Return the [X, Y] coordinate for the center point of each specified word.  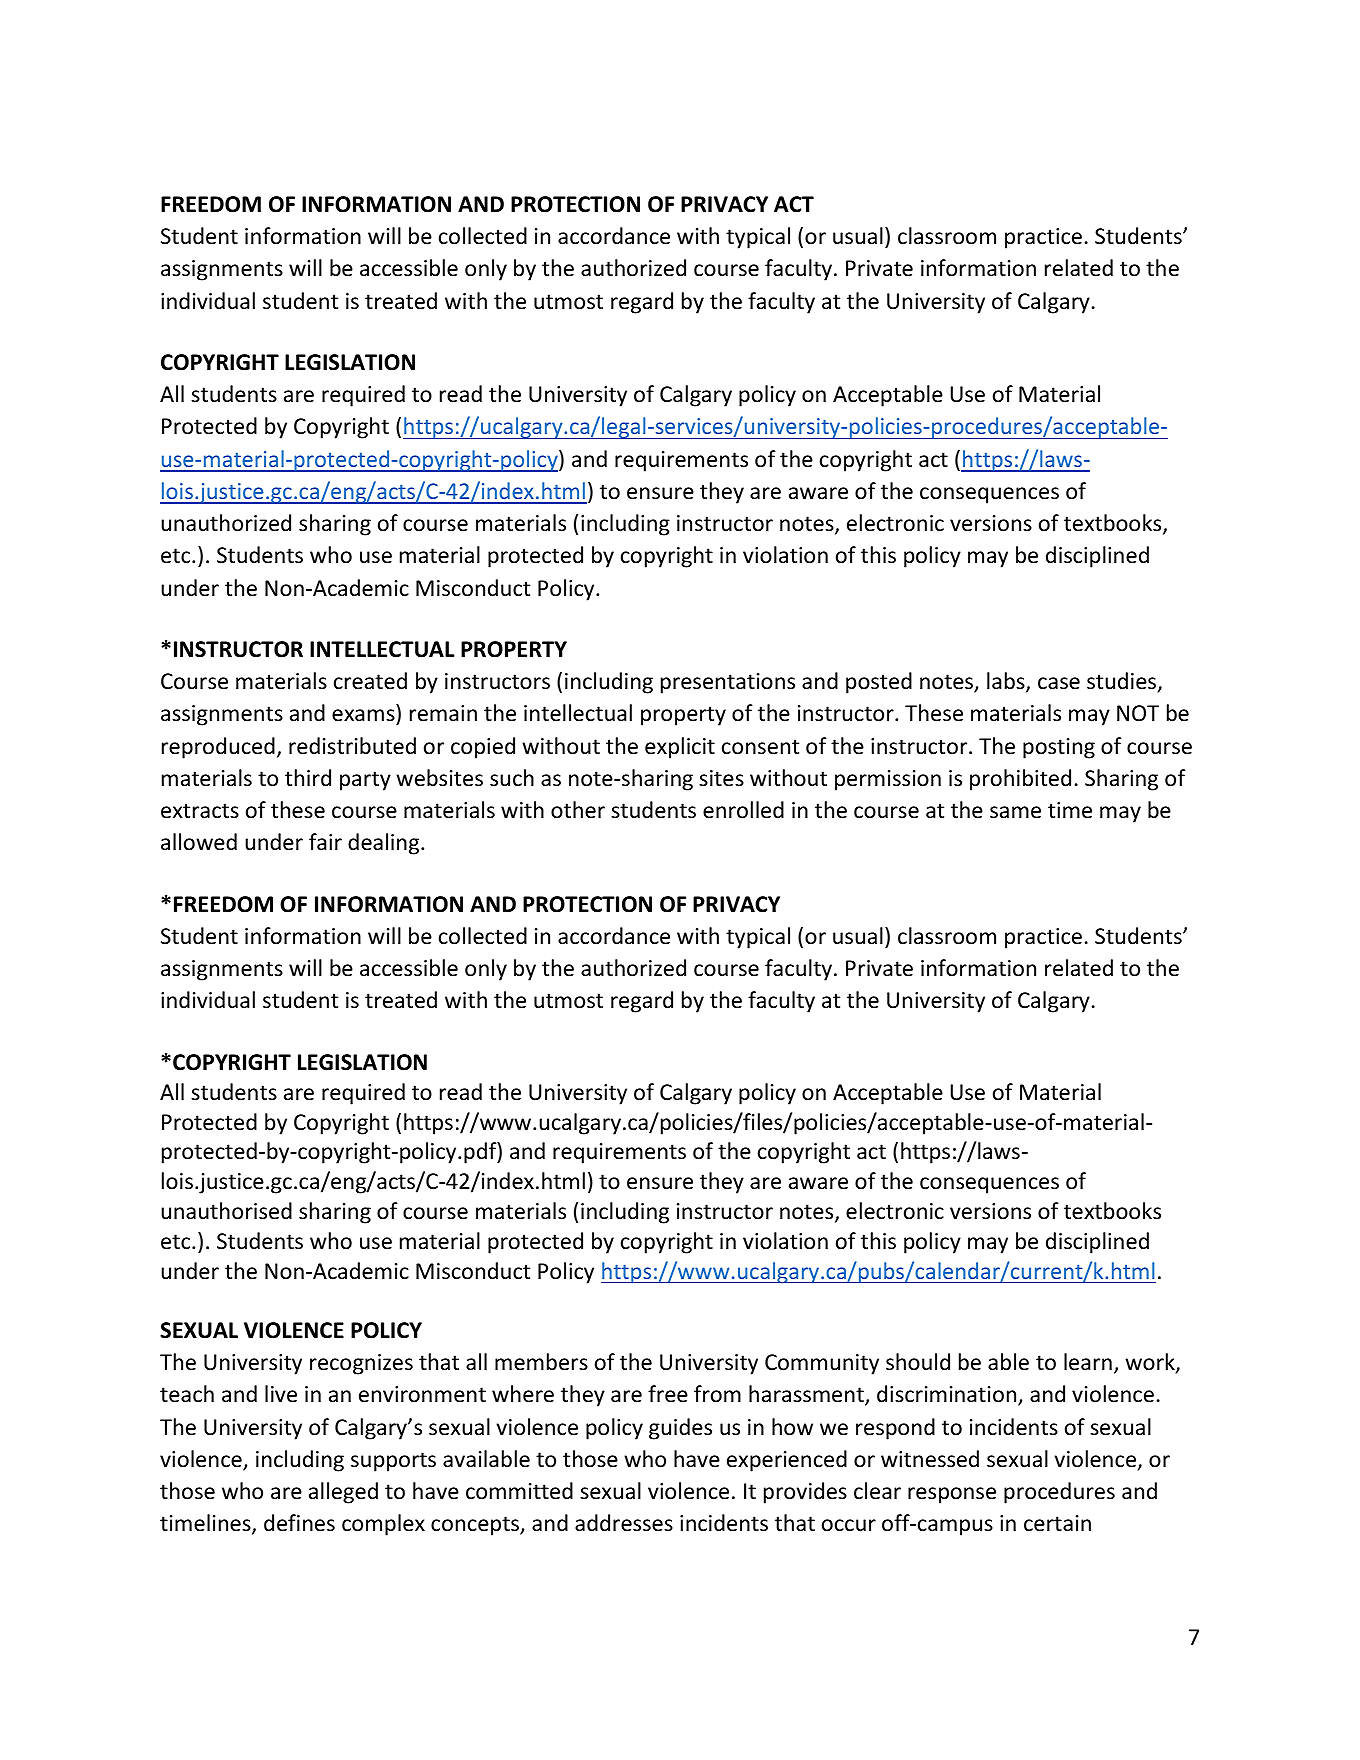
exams [364, 717]
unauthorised [226, 1211]
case [1059, 683]
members [541, 1362]
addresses [624, 1523]
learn [1088, 1362]
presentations [728, 683]
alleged [343, 1493]
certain [1057, 1523]
